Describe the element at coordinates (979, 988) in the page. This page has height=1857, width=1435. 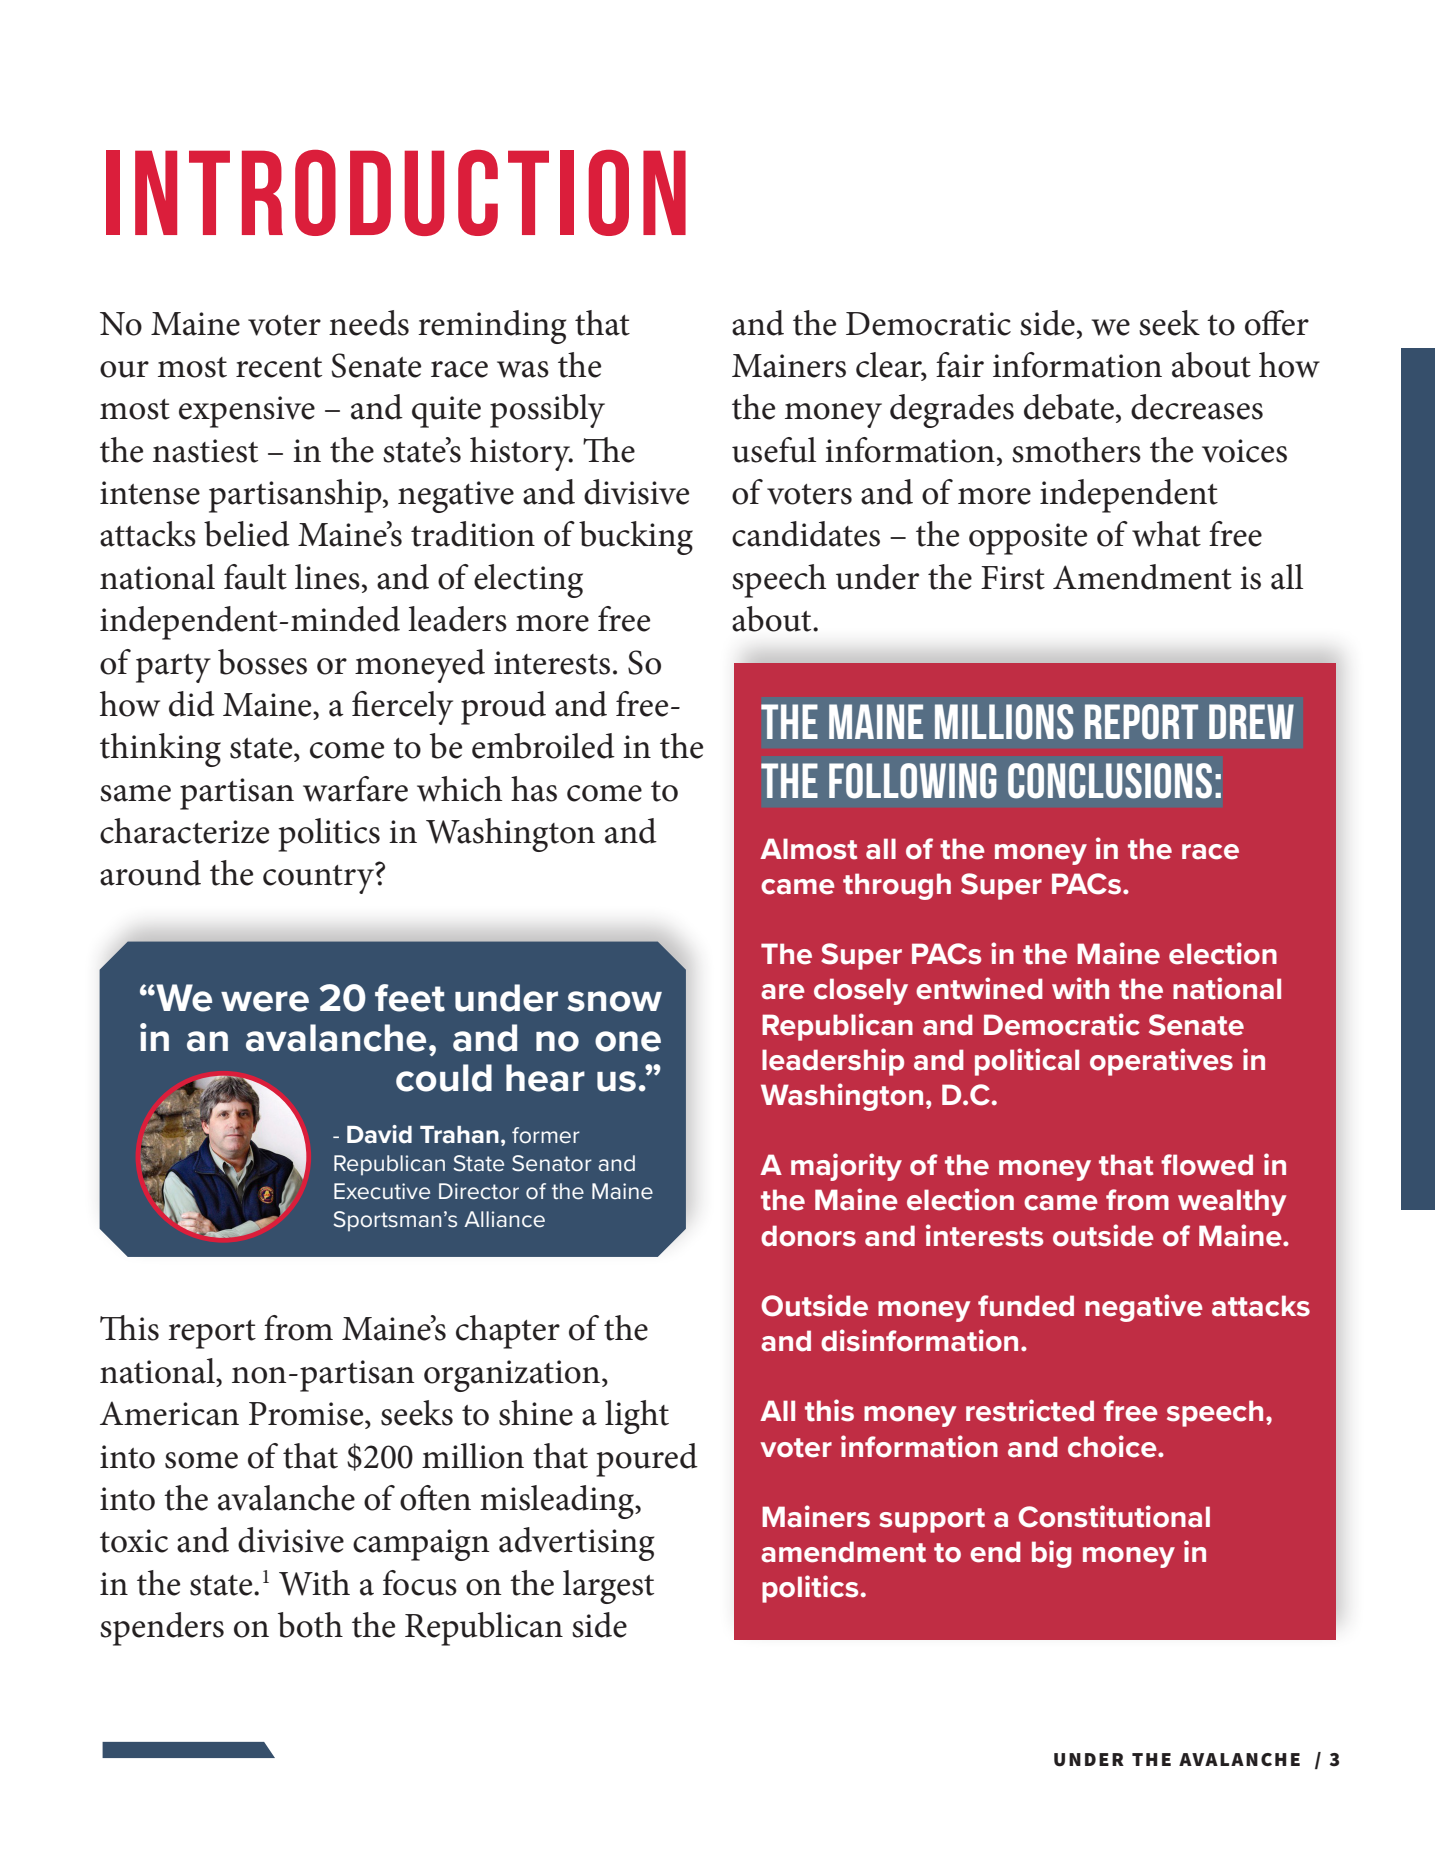
I see `entwined` at that location.
